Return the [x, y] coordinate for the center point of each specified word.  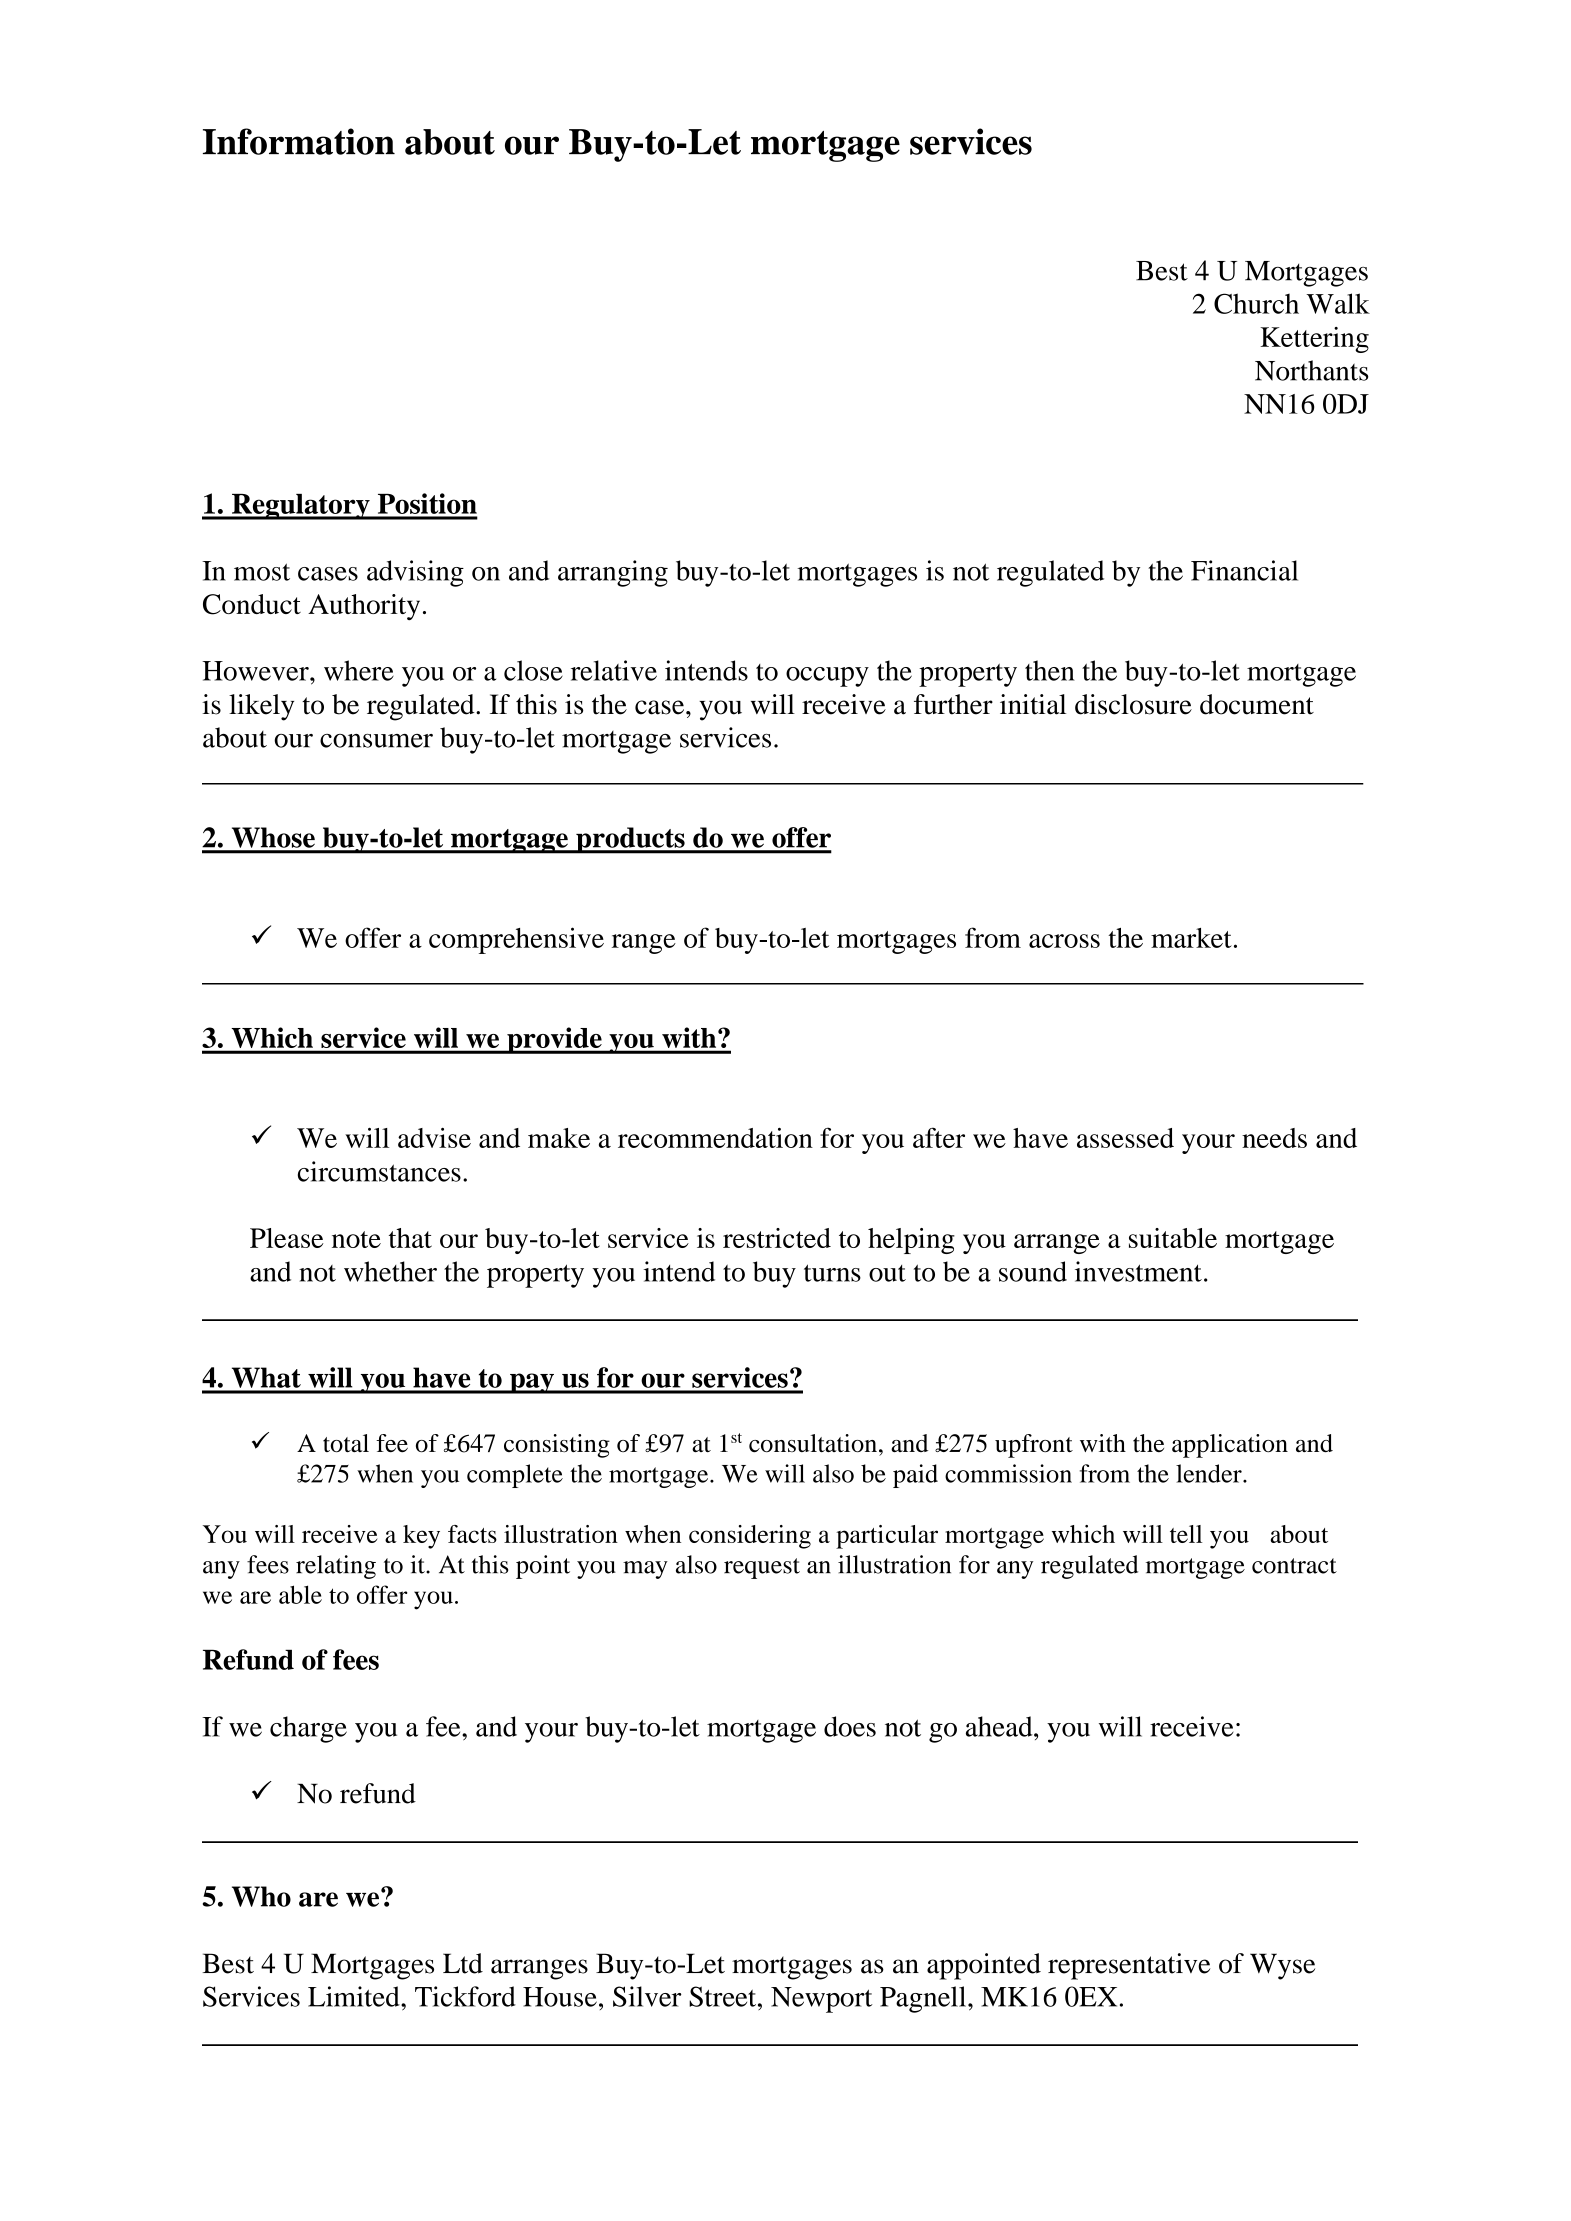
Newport [822, 2000]
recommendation [715, 1138]
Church [1256, 303]
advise [434, 1138]
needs [1274, 1138]
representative [1129, 1966]
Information [299, 141]
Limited [355, 1996]
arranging [613, 573]
